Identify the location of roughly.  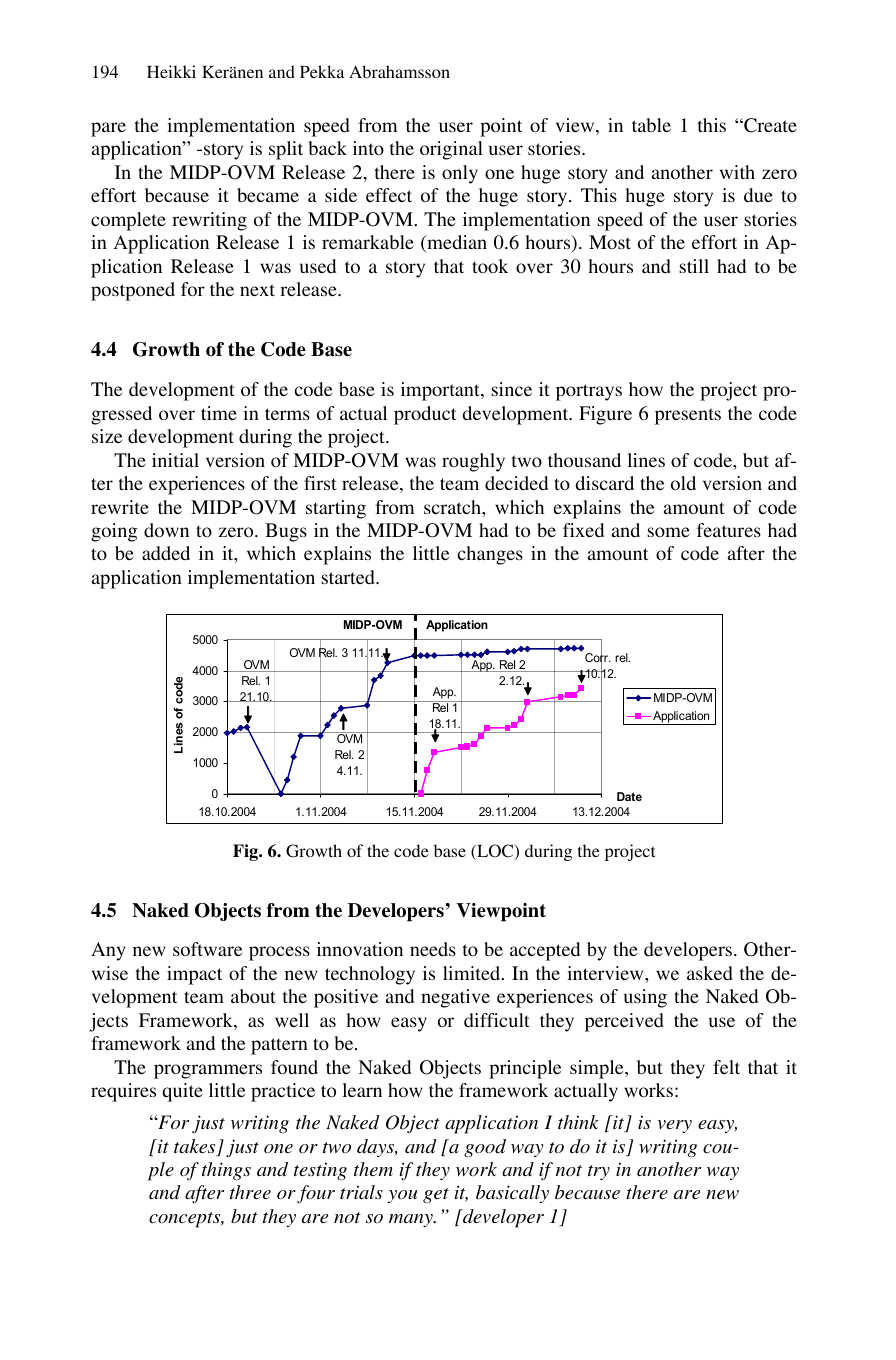
(473, 462).
